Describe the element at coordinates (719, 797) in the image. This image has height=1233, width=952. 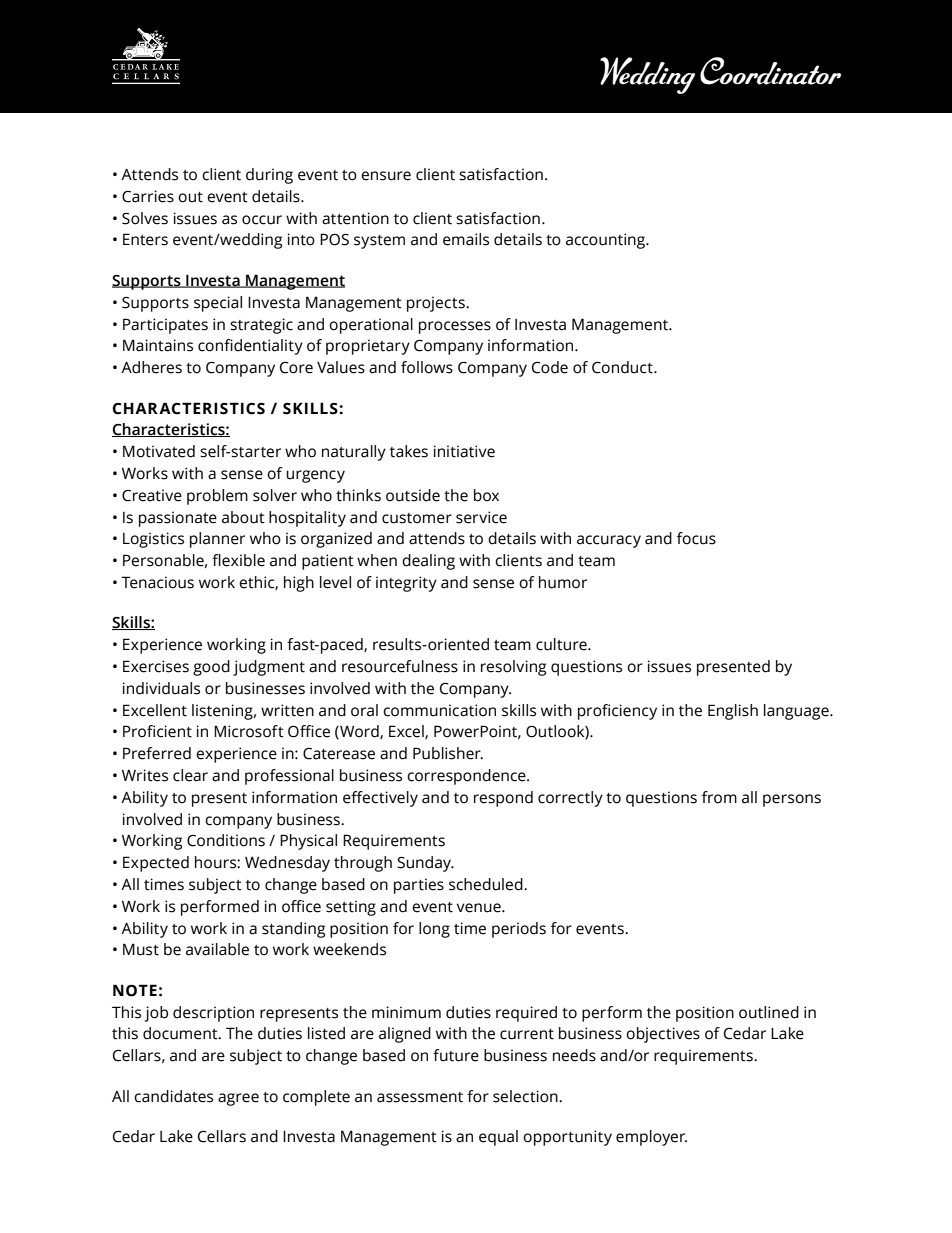
I see `from` at that location.
